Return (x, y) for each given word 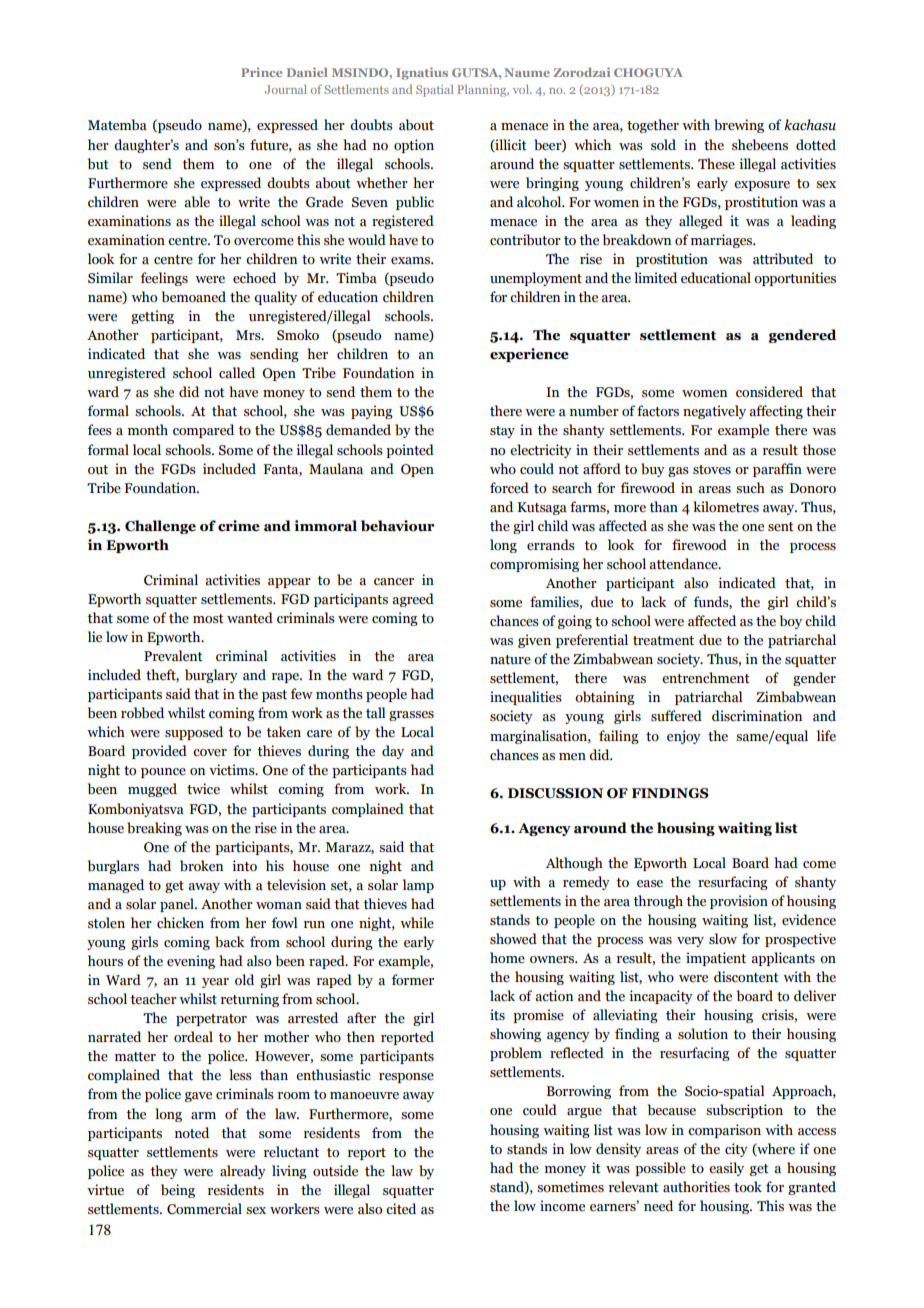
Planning (483, 91)
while (417, 923)
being (178, 1191)
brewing (739, 126)
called (237, 373)
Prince (261, 72)
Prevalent (173, 656)
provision (739, 902)
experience (529, 355)
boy (791, 622)
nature (510, 660)
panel (178, 905)
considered (769, 392)
